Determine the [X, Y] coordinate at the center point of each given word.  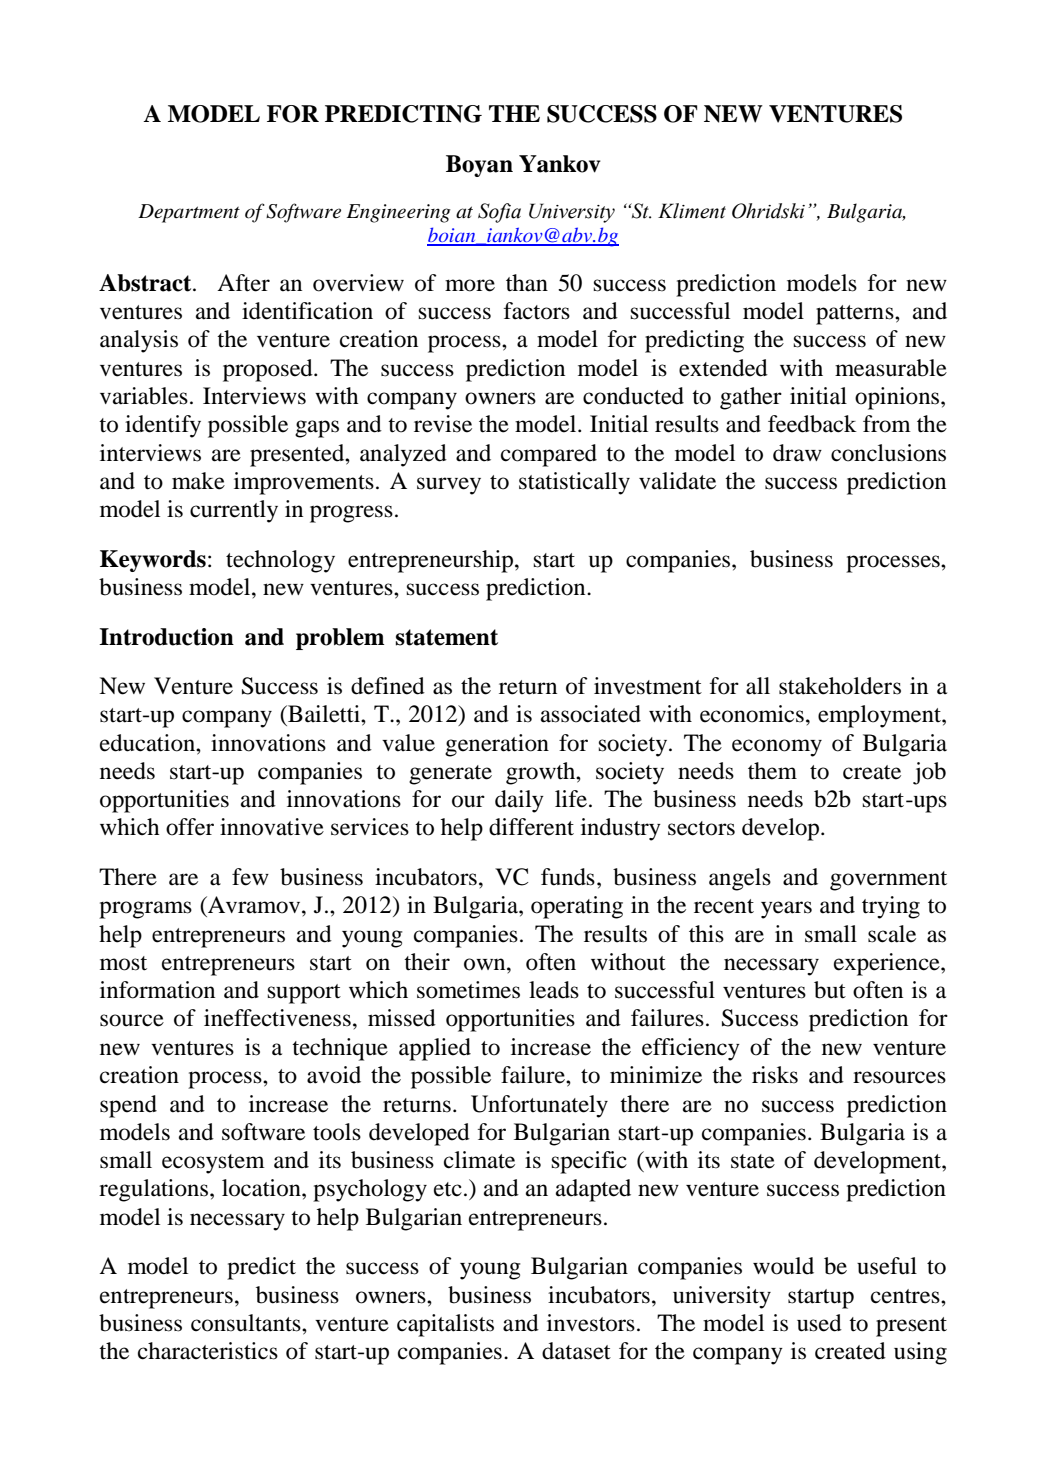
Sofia [499, 213]
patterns [856, 315]
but [830, 990]
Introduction [166, 637]
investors [591, 1323]
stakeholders [840, 686]
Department [189, 213]
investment [648, 686]
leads [554, 990]
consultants [247, 1323]
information [157, 990]
